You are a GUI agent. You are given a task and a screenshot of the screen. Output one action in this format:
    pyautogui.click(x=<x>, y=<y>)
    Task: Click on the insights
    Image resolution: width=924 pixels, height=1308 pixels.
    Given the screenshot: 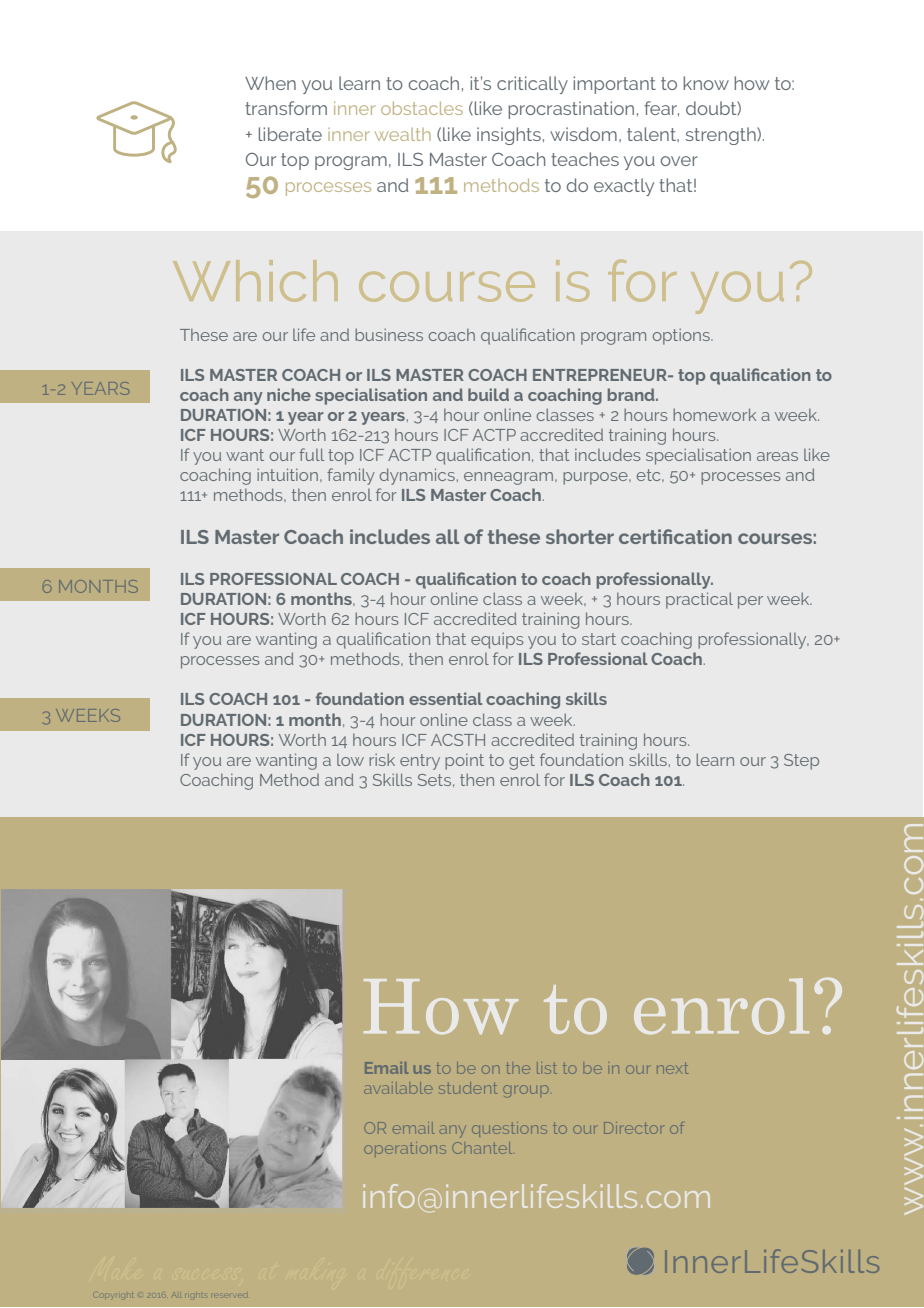 What is the action you would take?
    pyautogui.click(x=509, y=136)
